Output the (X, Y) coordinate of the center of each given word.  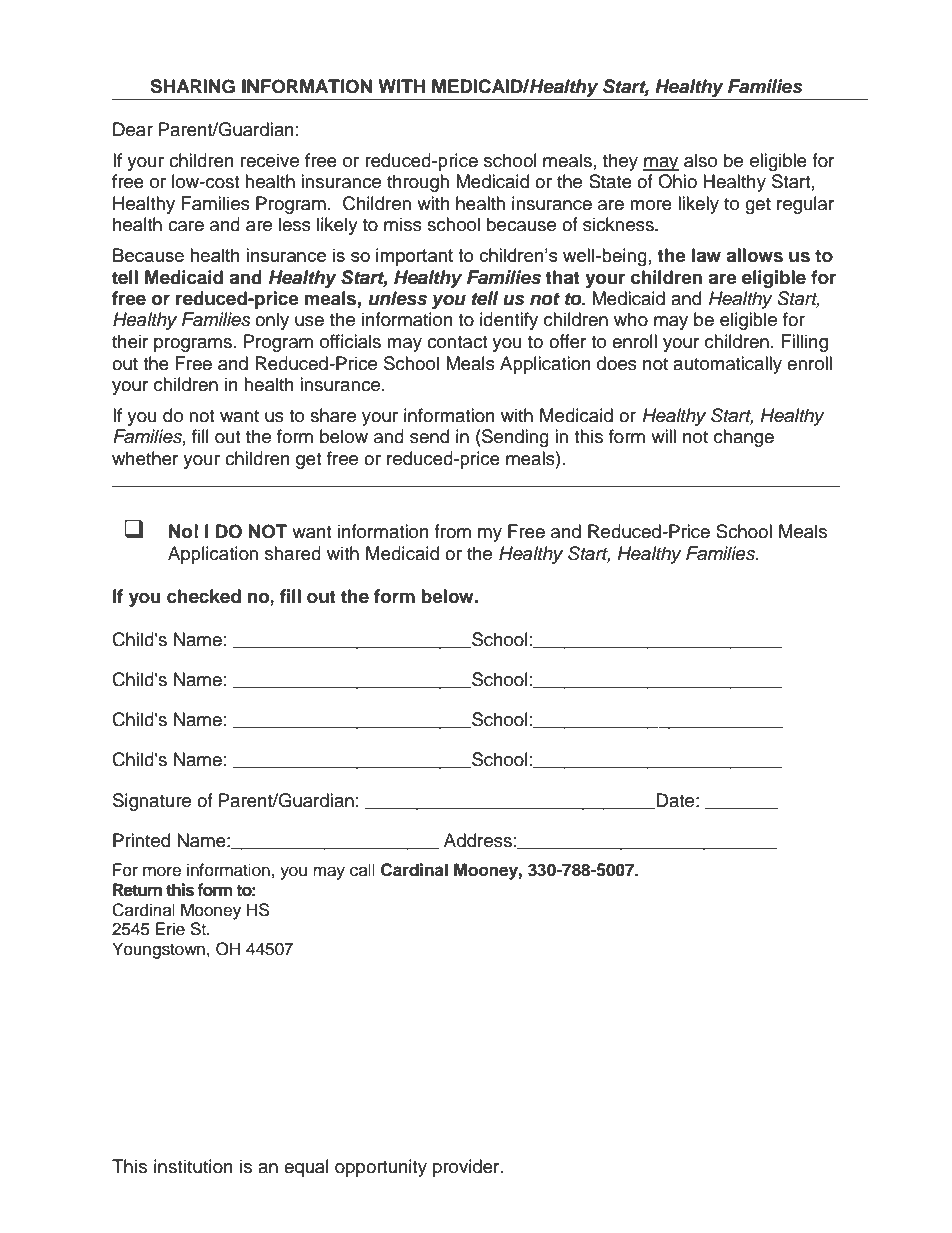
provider (467, 1168)
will (663, 436)
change (744, 438)
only (272, 321)
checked (204, 596)
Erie (170, 929)
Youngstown (158, 950)
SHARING (192, 86)
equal (306, 1168)
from (452, 531)
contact (457, 342)
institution (193, 1166)
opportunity (381, 1168)
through (418, 183)
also (700, 160)
